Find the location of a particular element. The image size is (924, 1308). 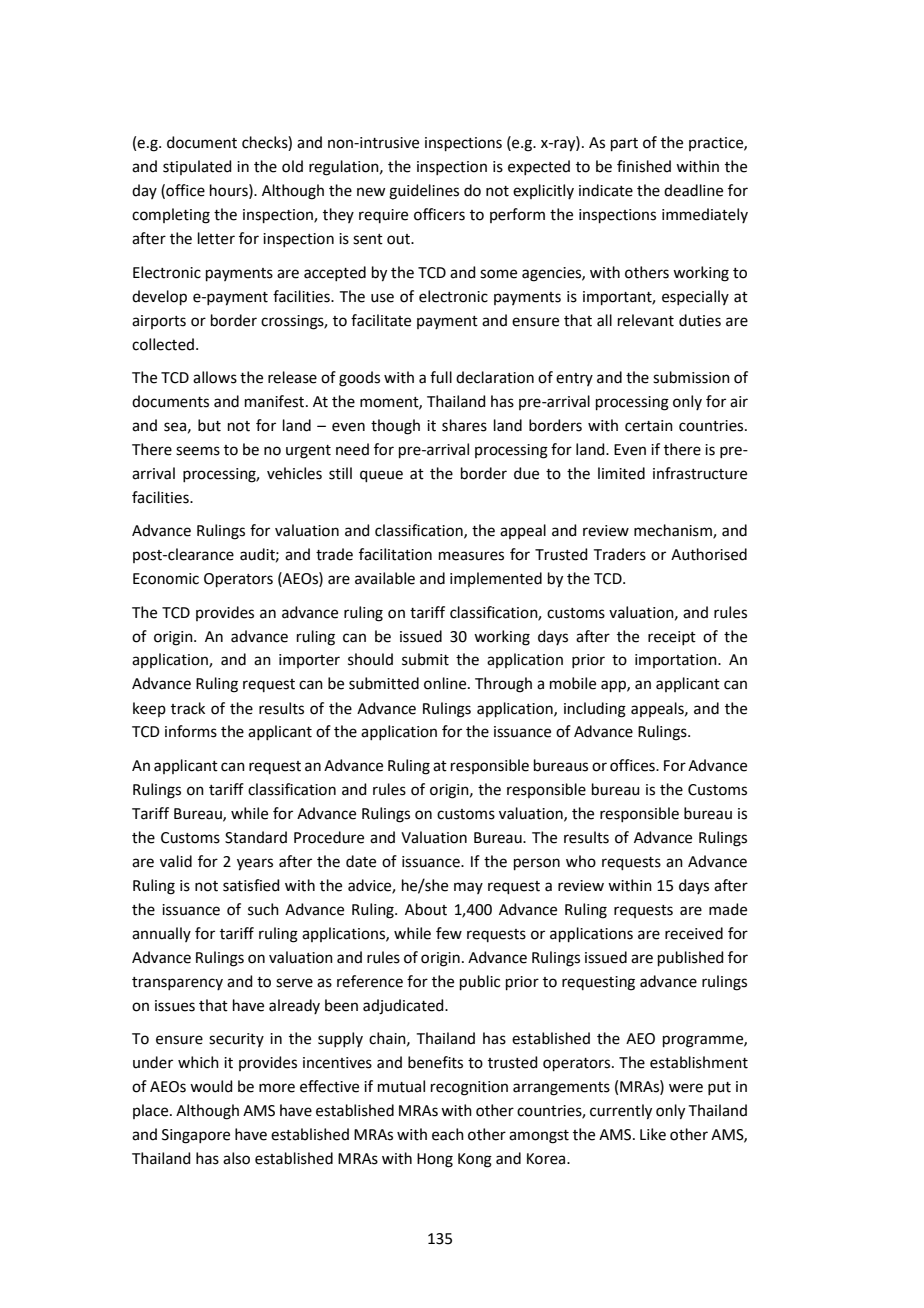

online is located at coordinates (446, 683).
